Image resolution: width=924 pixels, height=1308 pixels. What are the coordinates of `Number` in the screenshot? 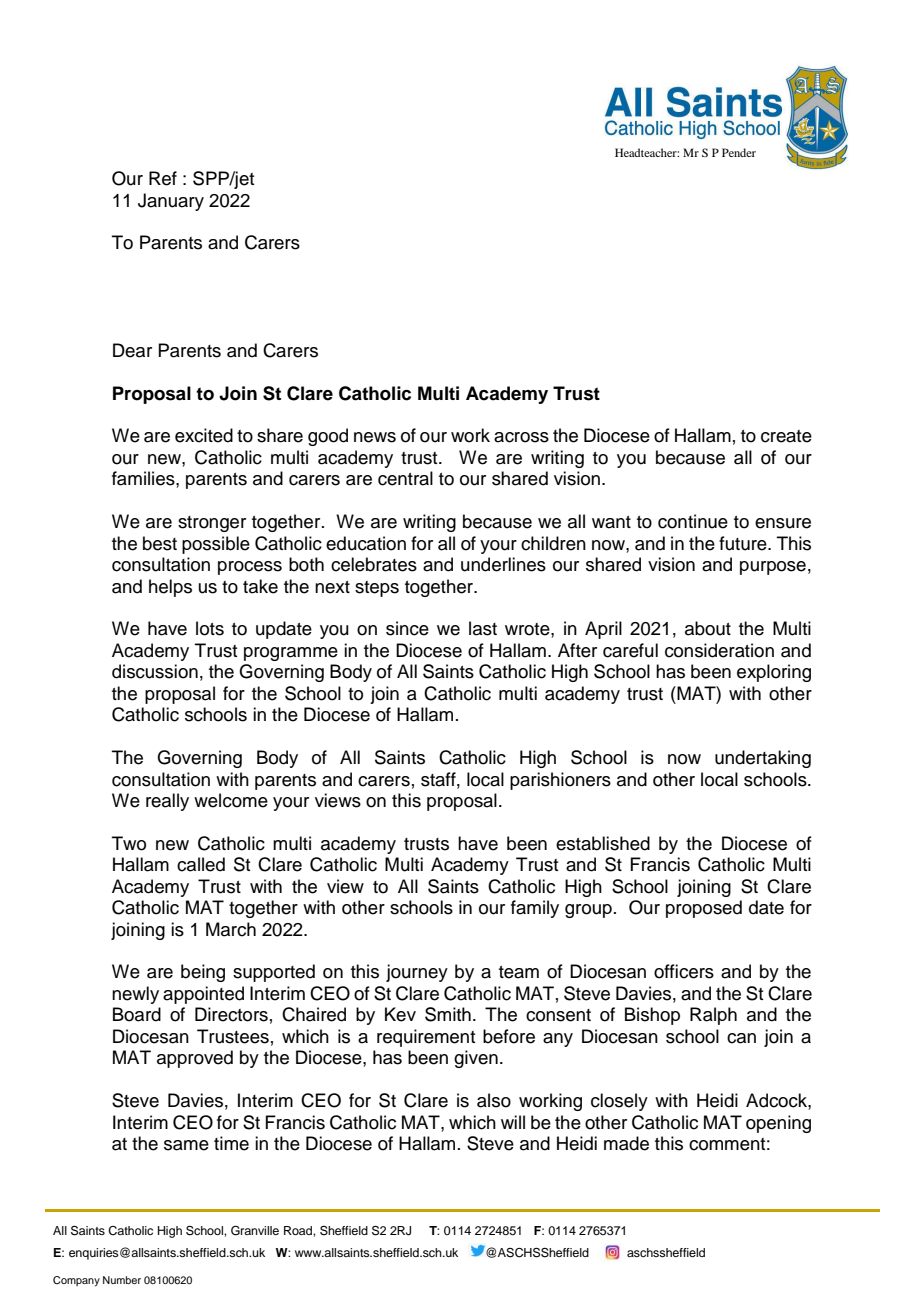 It's located at (122, 1280).
